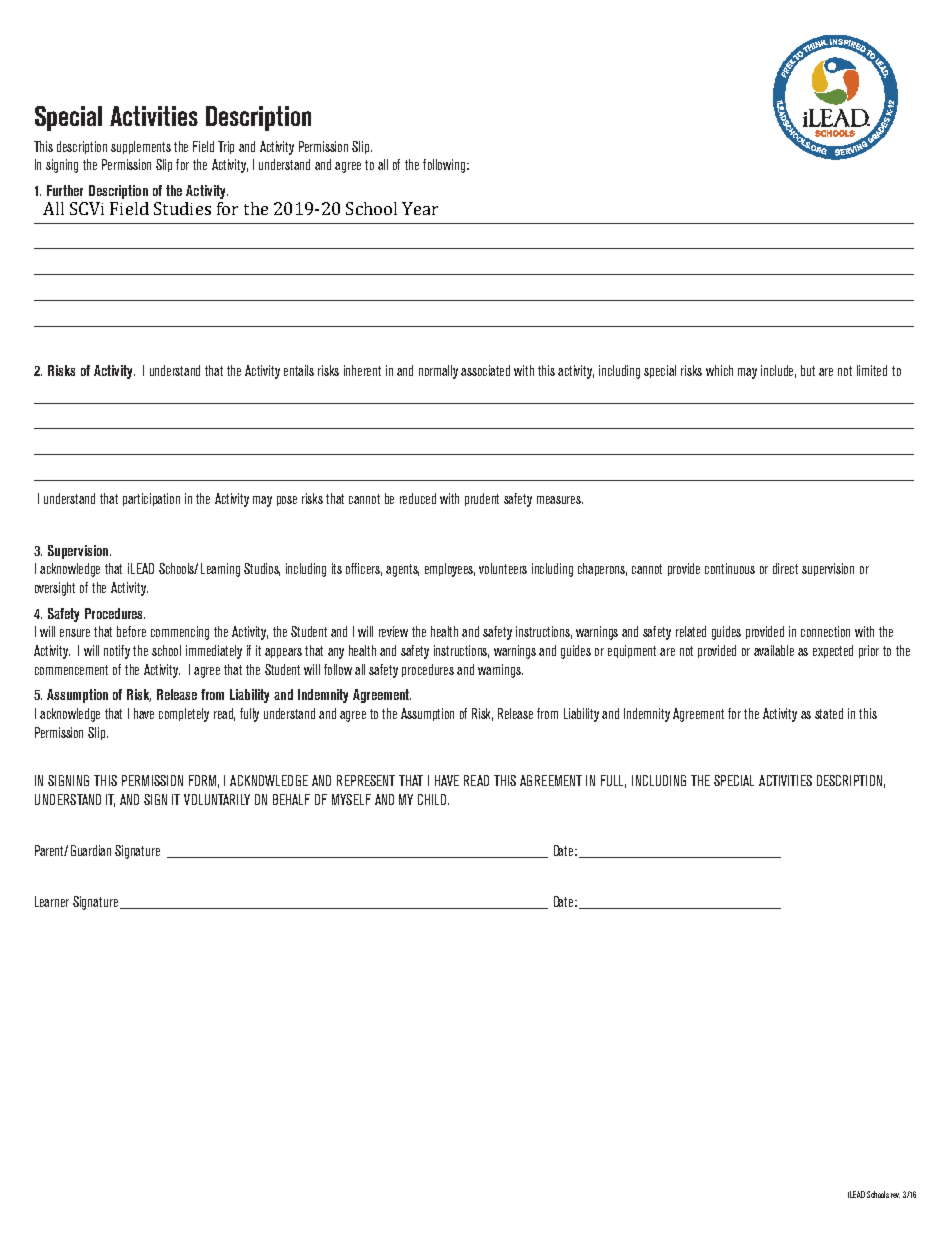  What do you see at coordinates (151, 499) in the screenshot?
I see `participation` at bounding box center [151, 499].
